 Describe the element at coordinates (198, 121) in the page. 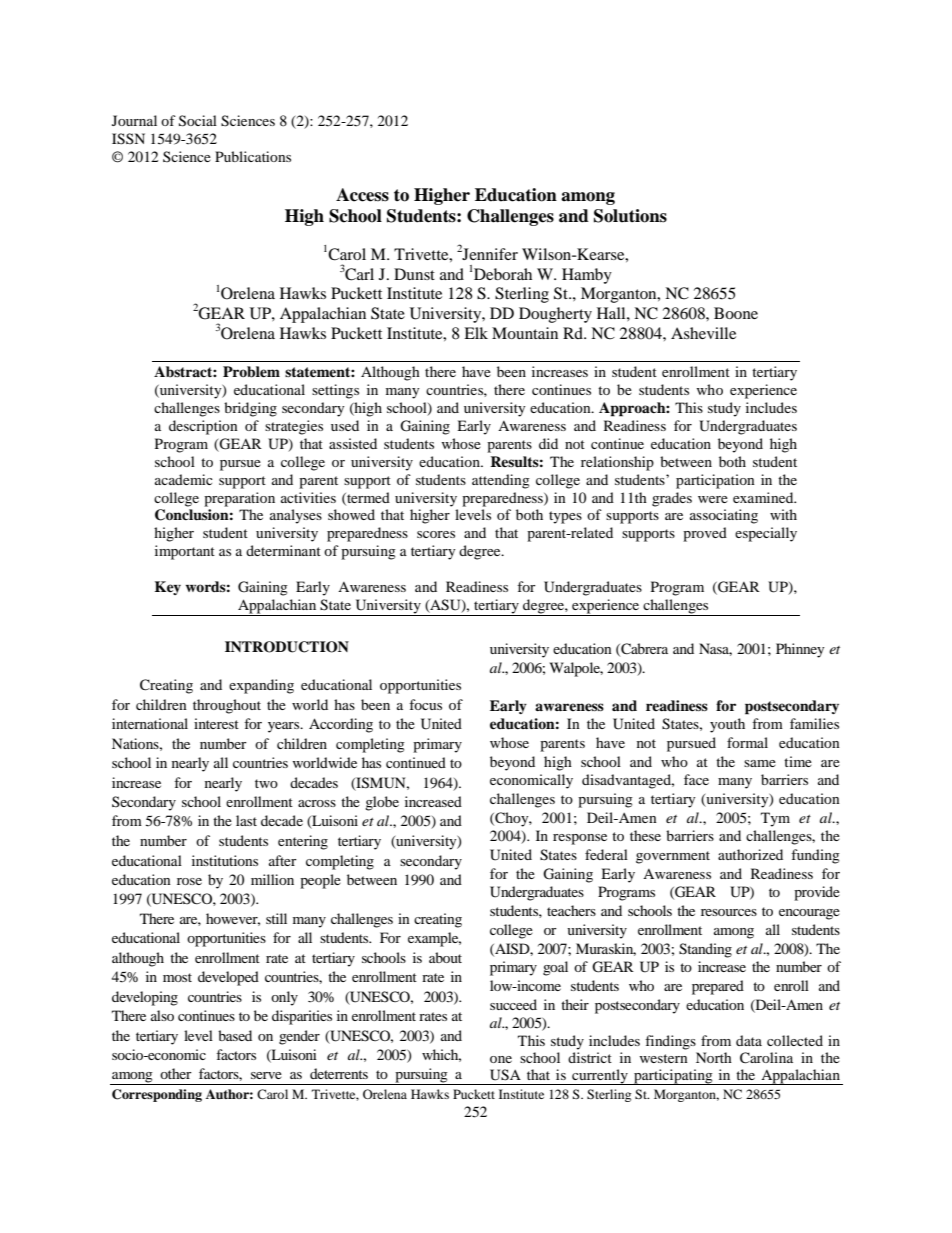

I see `Social` at that location.
